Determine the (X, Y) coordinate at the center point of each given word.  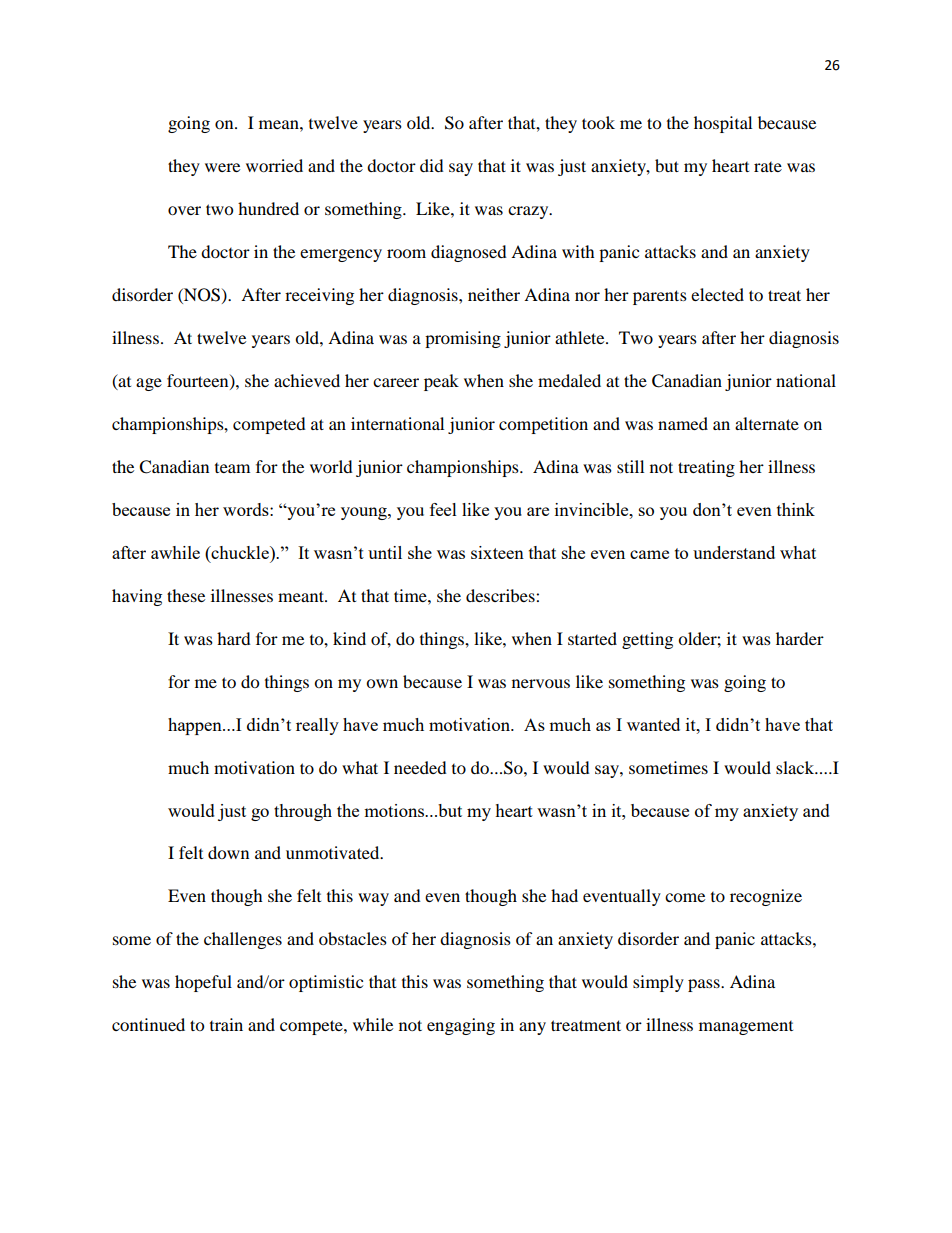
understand (734, 552)
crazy (529, 212)
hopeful (203, 983)
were (222, 167)
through (303, 812)
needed (420, 767)
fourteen (199, 381)
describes (501, 595)
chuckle (240, 552)
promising (463, 339)
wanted (653, 724)
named (683, 423)
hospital (723, 124)
